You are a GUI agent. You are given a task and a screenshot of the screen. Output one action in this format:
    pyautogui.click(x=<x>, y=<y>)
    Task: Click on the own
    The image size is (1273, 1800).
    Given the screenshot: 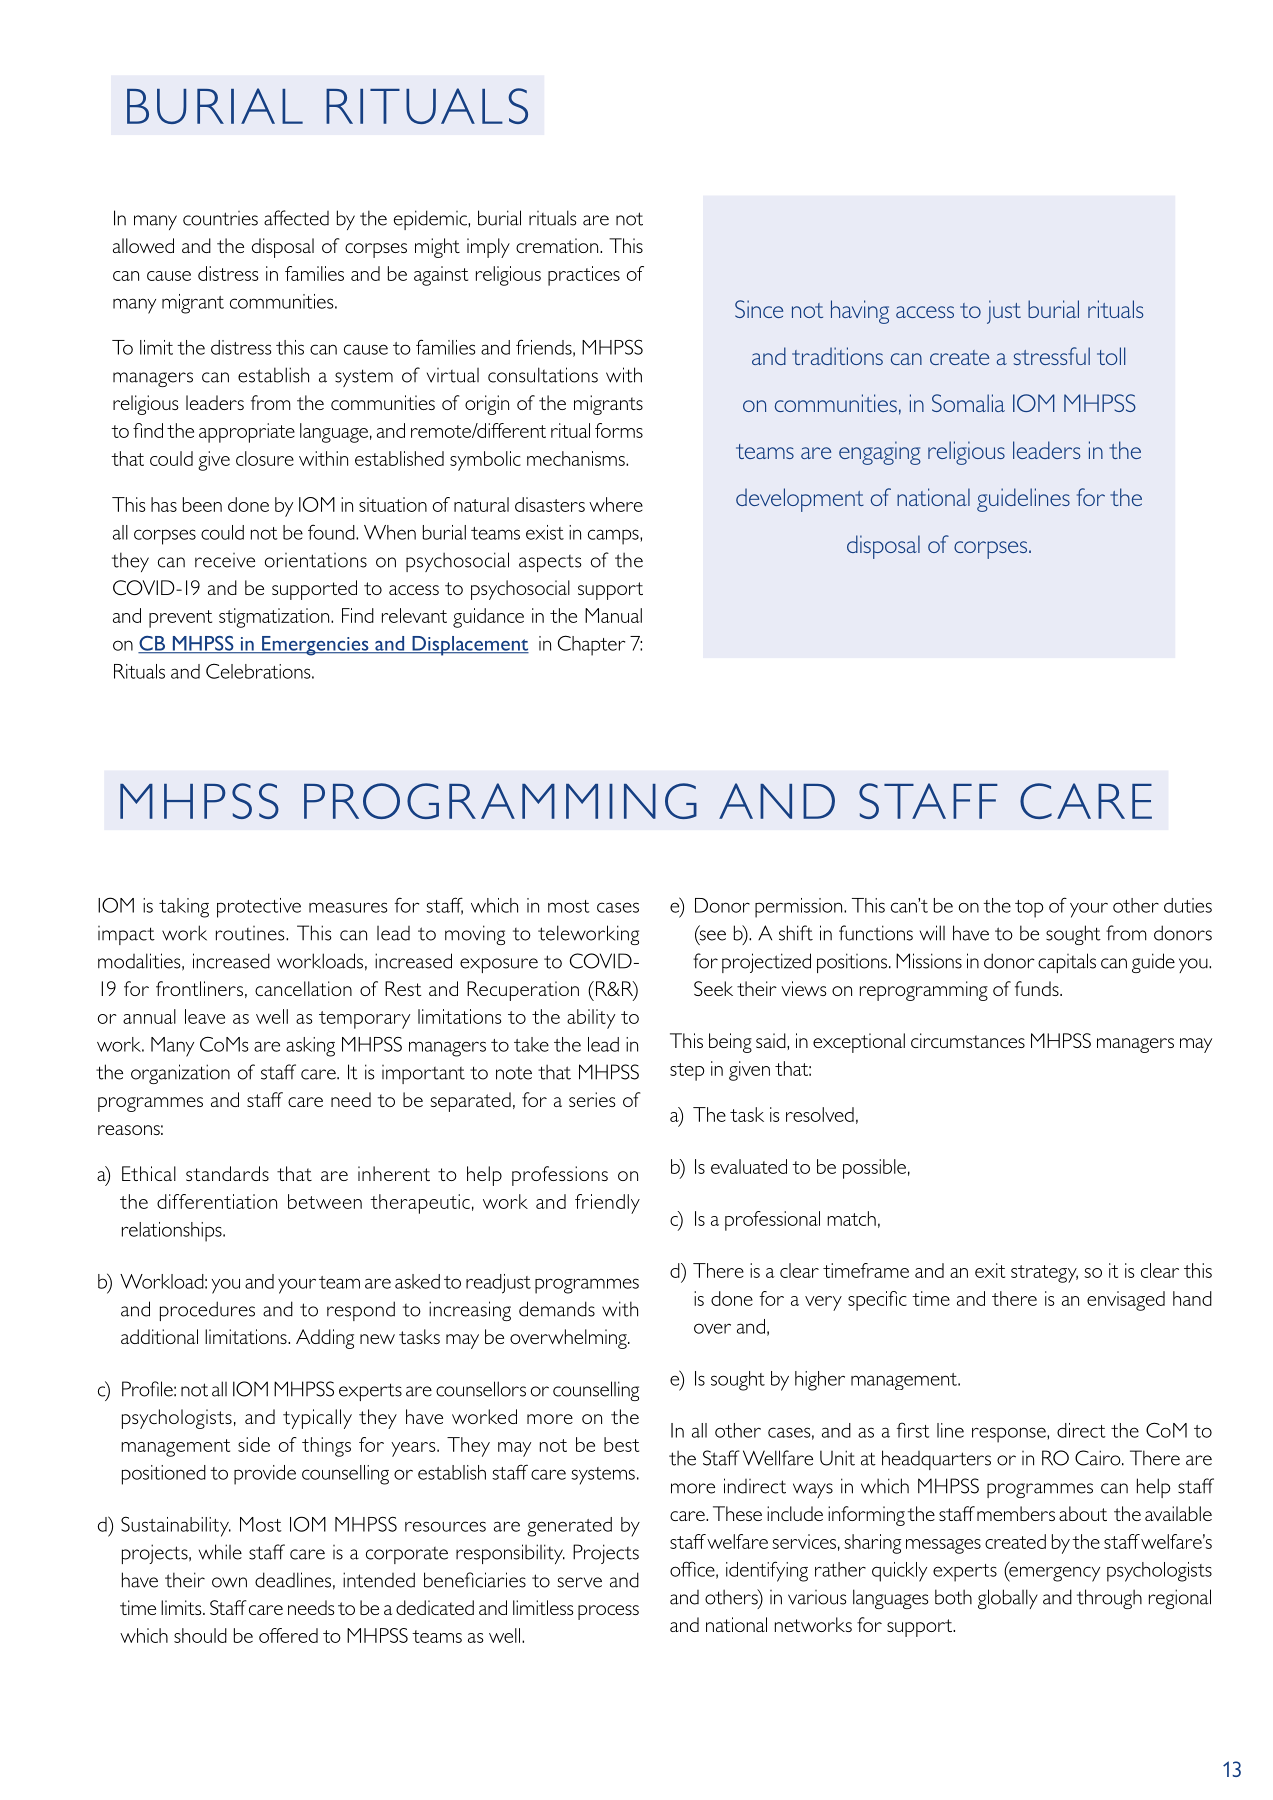 What is the action you would take?
    pyautogui.click(x=229, y=1582)
